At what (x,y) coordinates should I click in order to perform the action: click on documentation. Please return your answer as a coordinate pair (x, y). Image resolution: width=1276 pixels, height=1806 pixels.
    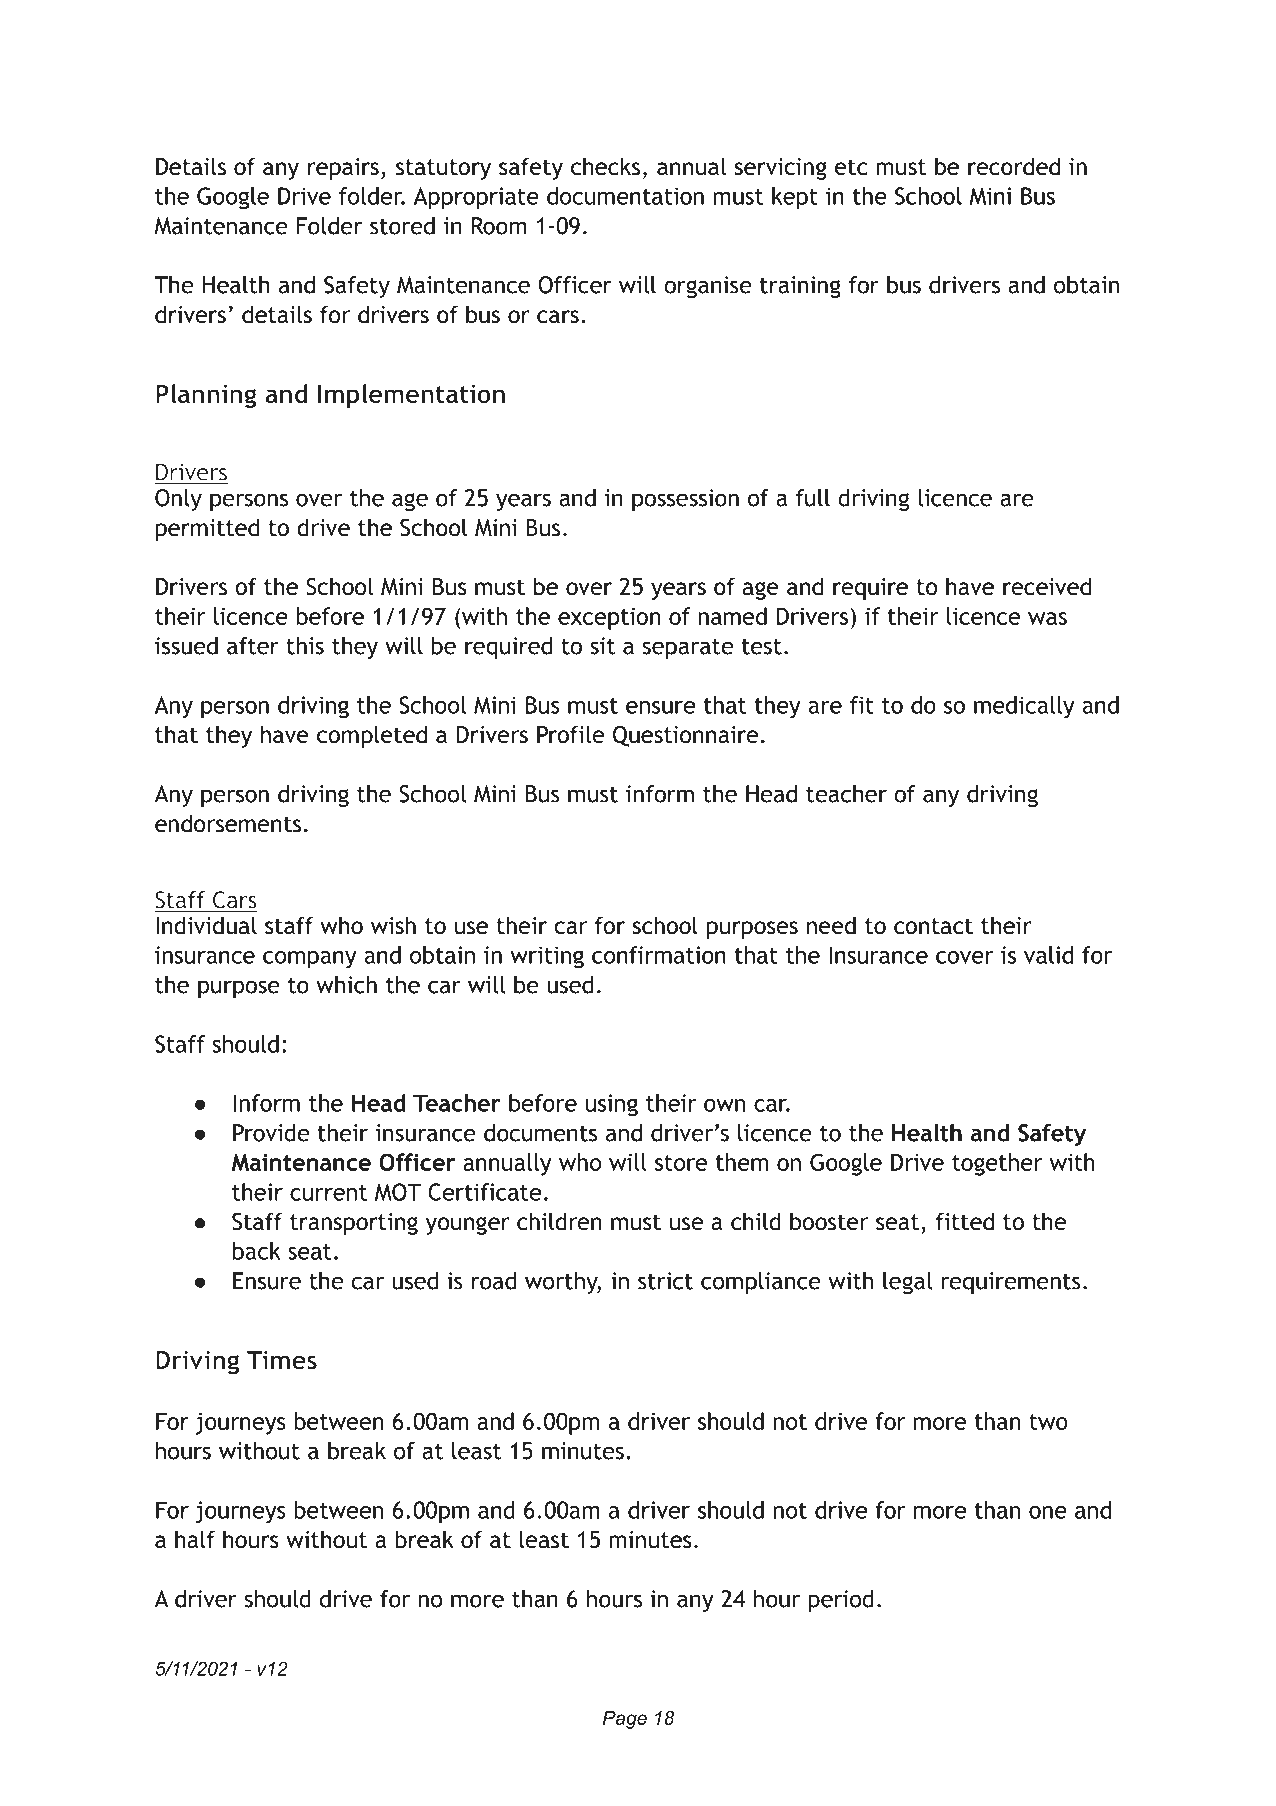
    Looking at the image, I should click on (625, 196).
